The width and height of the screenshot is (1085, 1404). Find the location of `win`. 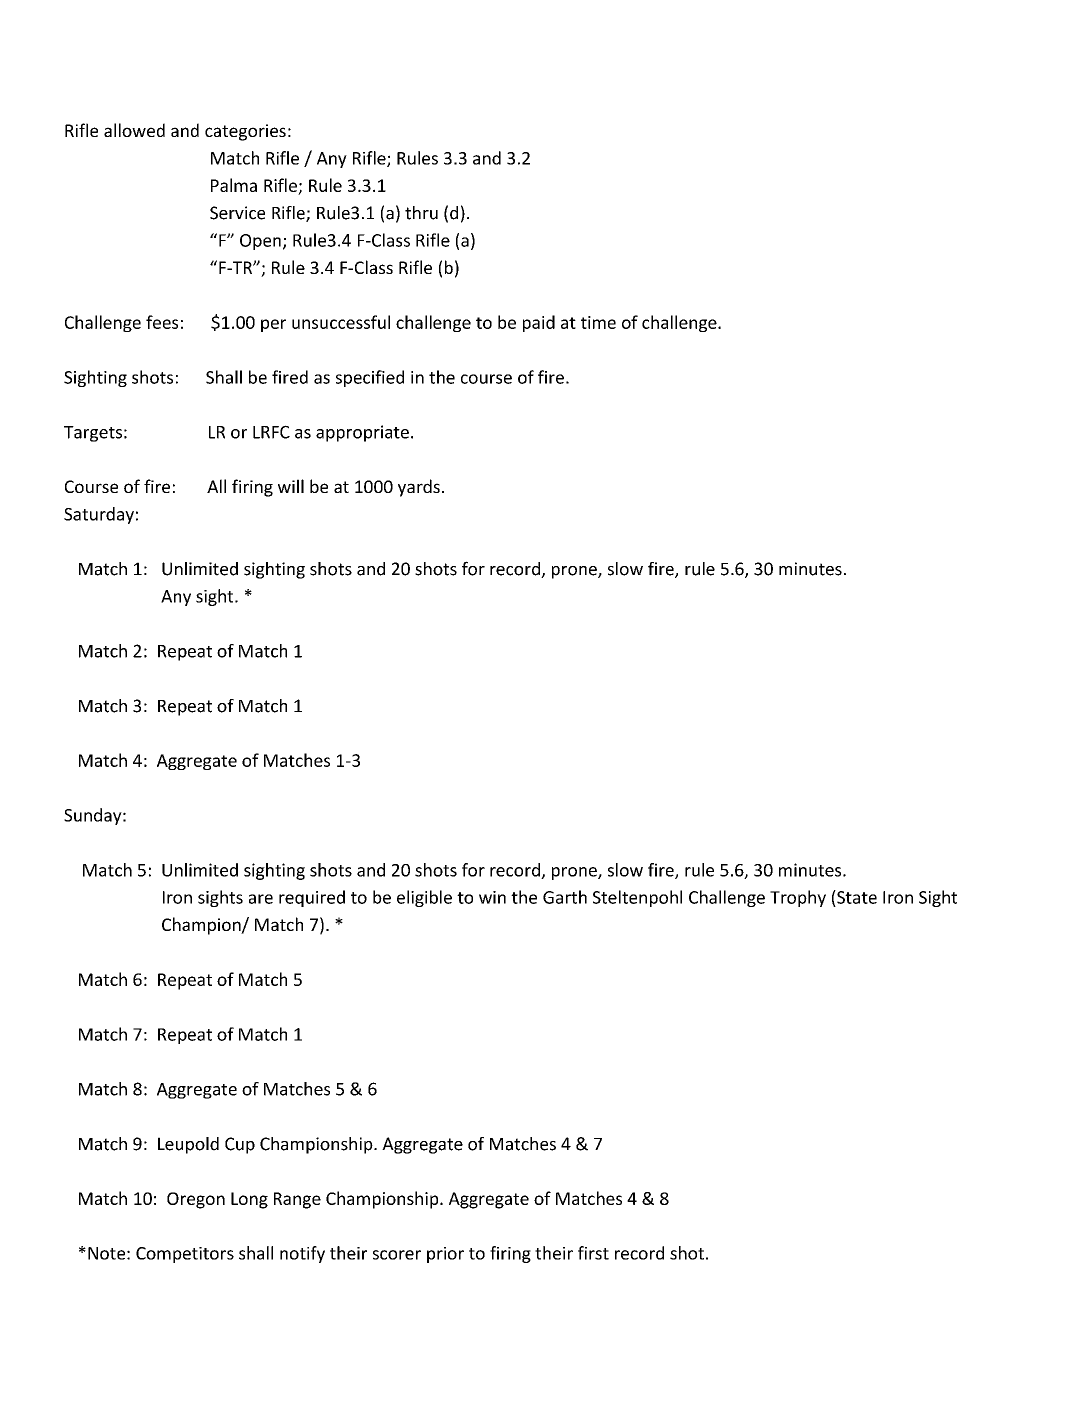

win is located at coordinates (492, 897).
